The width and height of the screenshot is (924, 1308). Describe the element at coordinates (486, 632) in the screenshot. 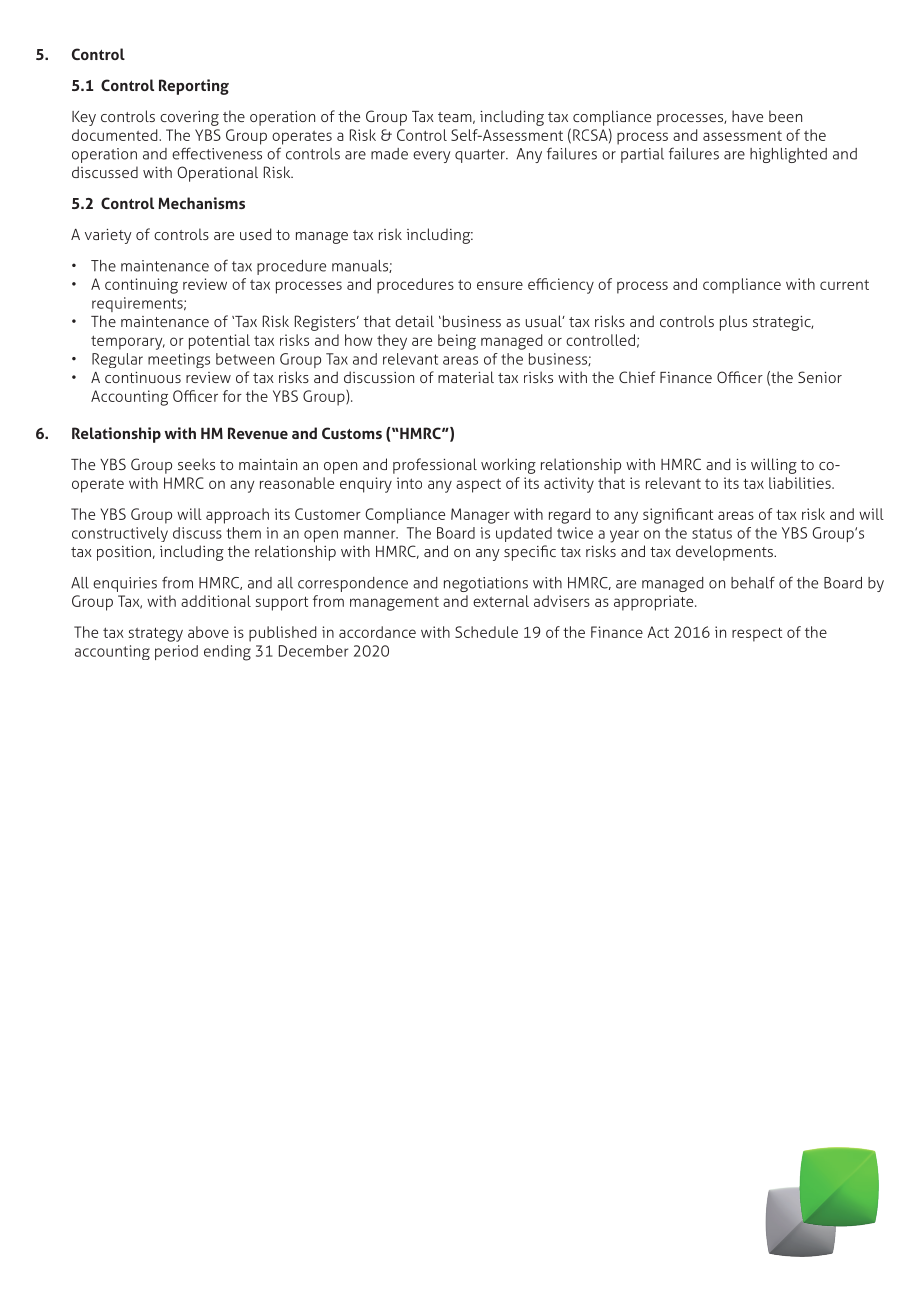

I see `Schedule` at that location.
